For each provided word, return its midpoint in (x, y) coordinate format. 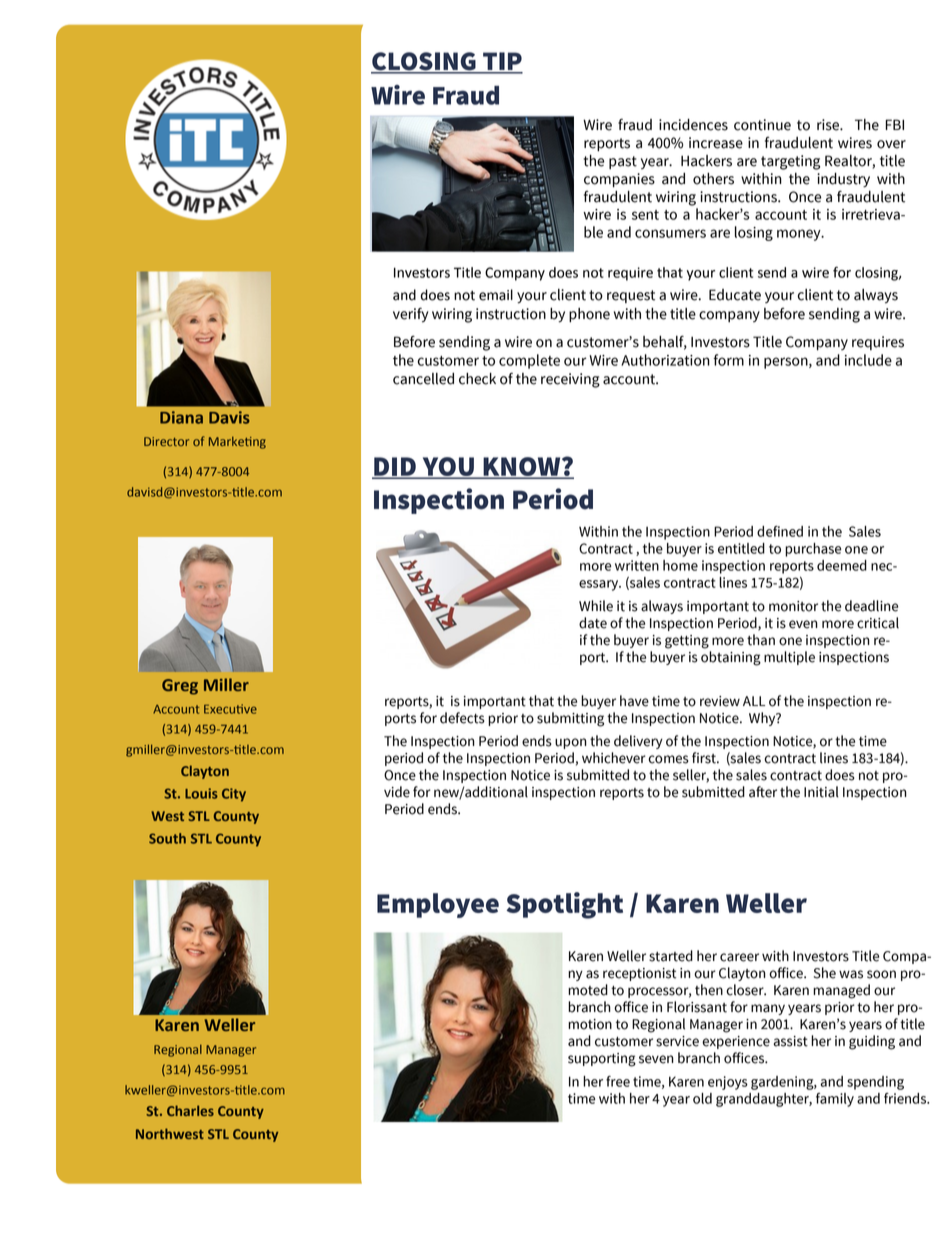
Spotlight (564, 905)
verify (410, 315)
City (234, 795)
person (787, 363)
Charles (190, 1110)
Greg (180, 687)
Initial (821, 792)
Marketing (237, 442)
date (593, 623)
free (618, 1081)
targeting (790, 162)
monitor (793, 606)
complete (529, 361)
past (623, 162)
